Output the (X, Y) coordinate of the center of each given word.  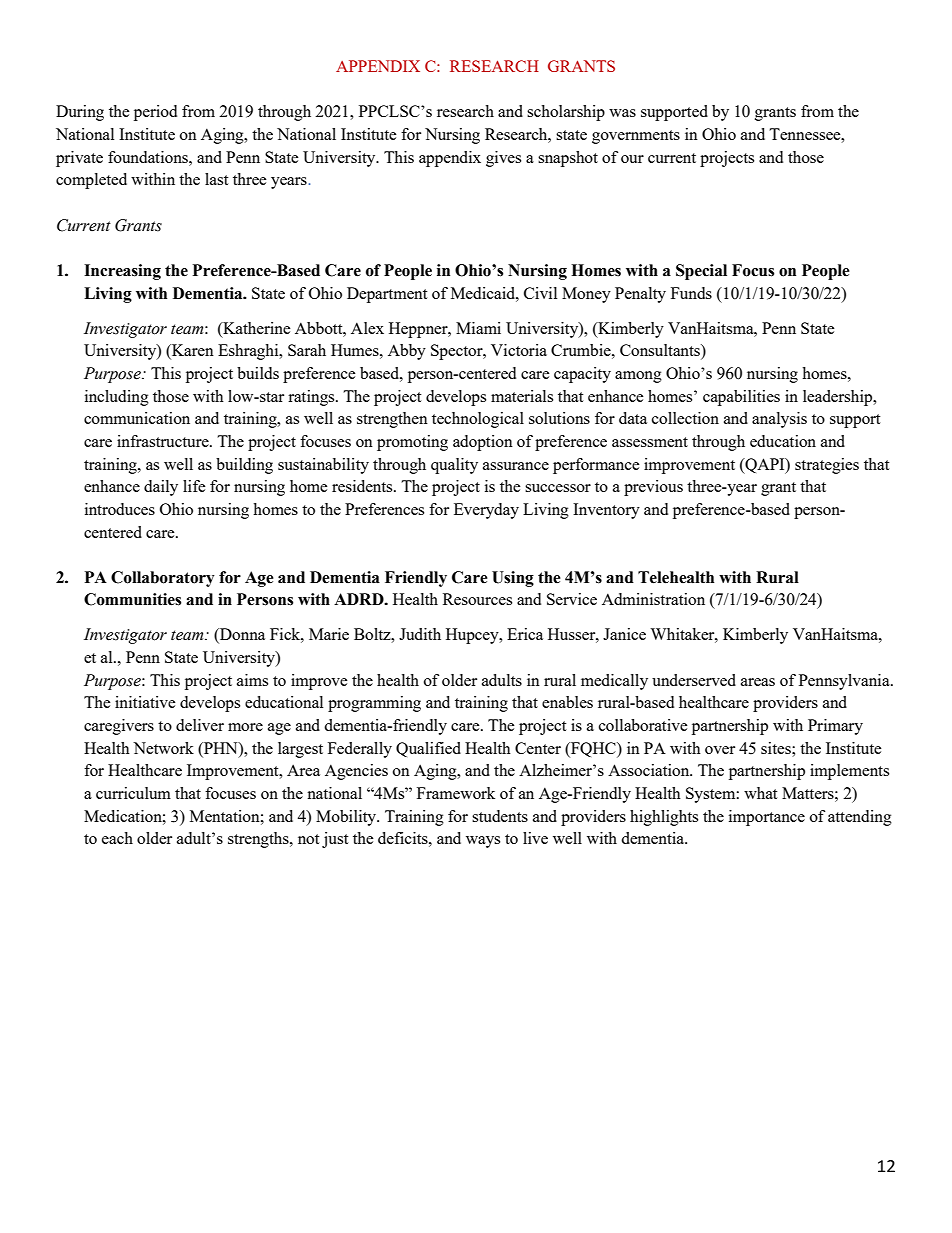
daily (161, 488)
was (622, 113)
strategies (827, 466)
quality (454, 466)
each (117, 838)
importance (767, 818)
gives (503, 159)
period (155, 113)
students (500, 816)
